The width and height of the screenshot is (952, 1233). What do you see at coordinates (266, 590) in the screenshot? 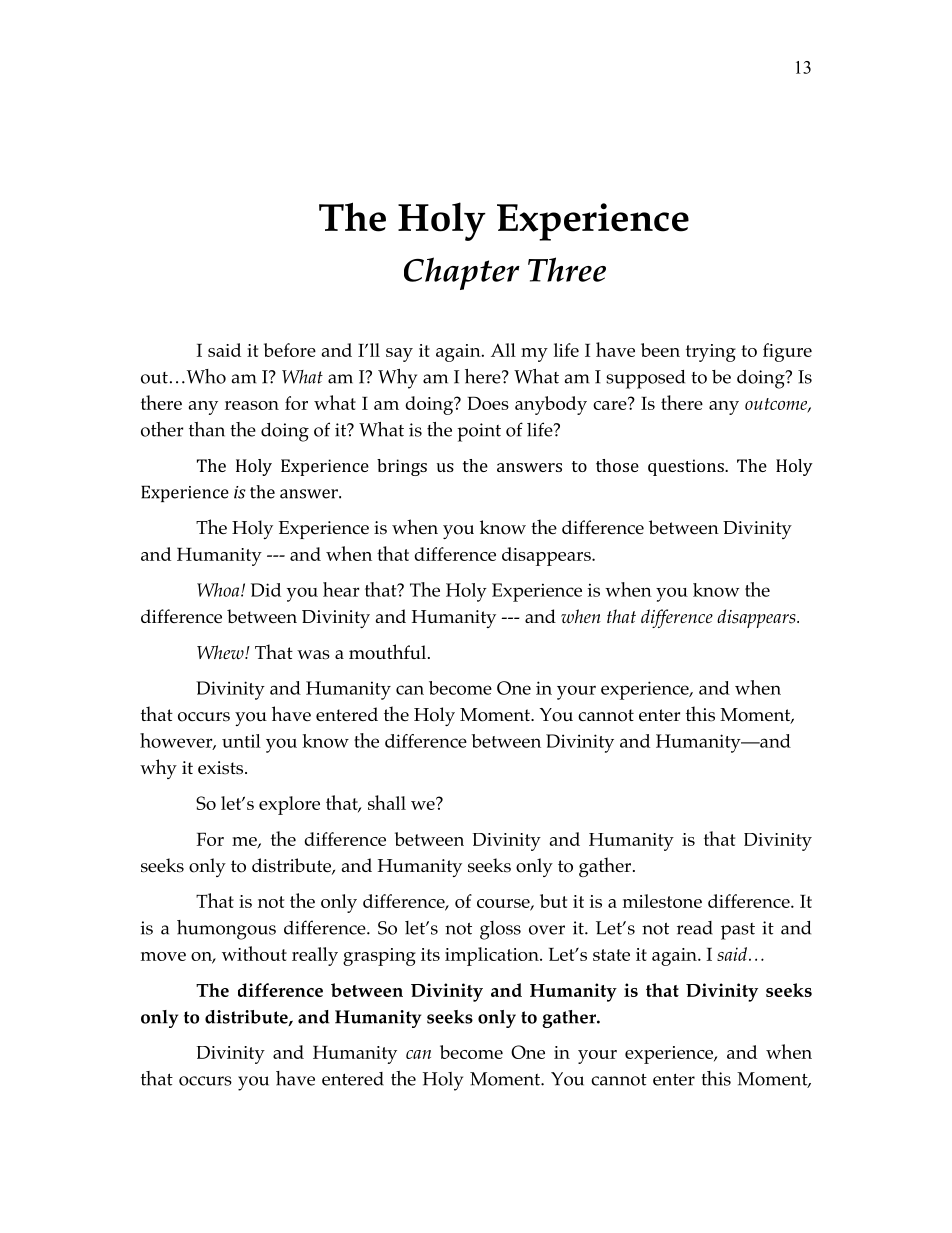
I see `Did` at bounding box center [266, 590].
